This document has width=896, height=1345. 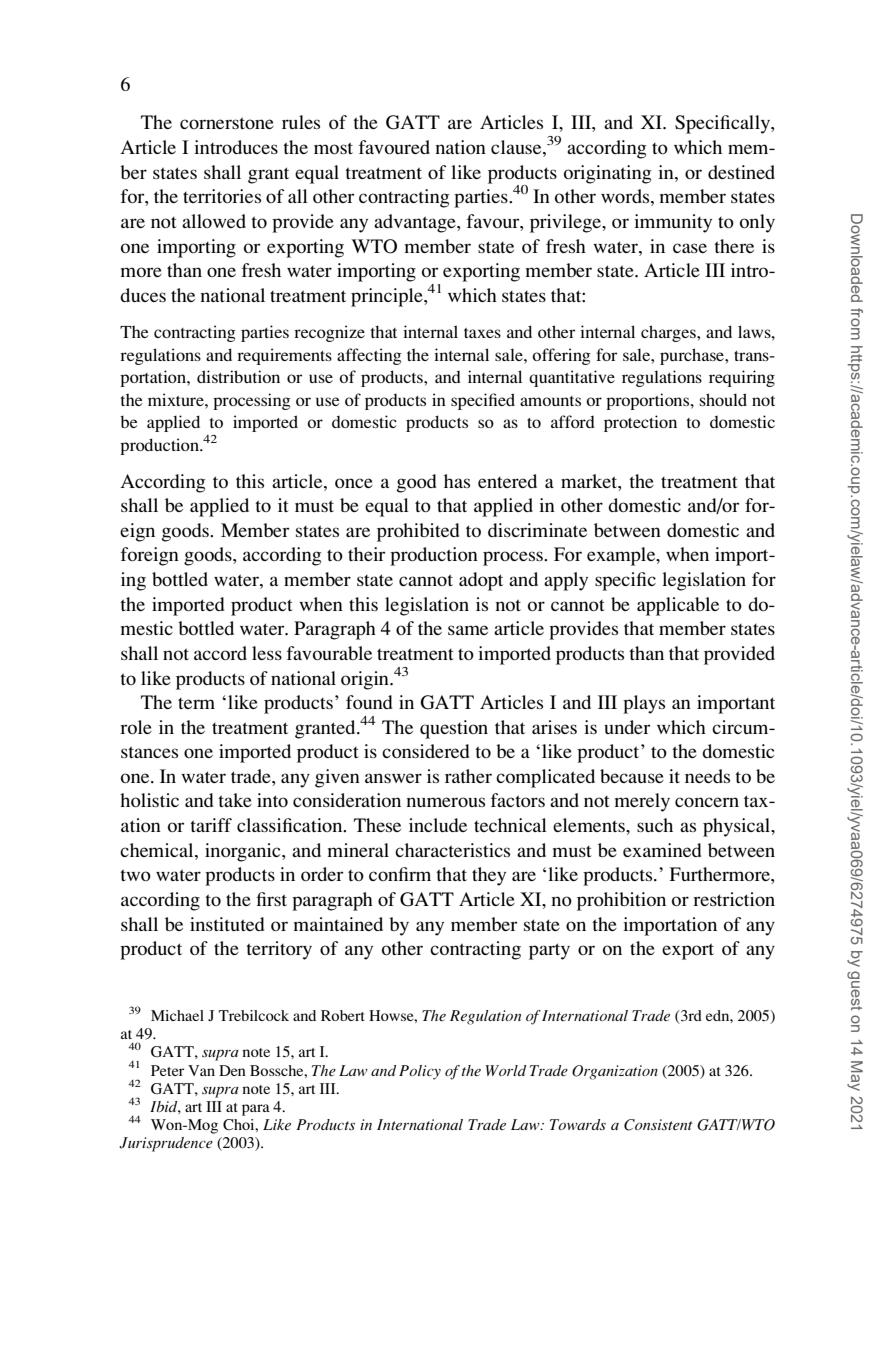 I want to click on entered, so click(x=507, y=481).
